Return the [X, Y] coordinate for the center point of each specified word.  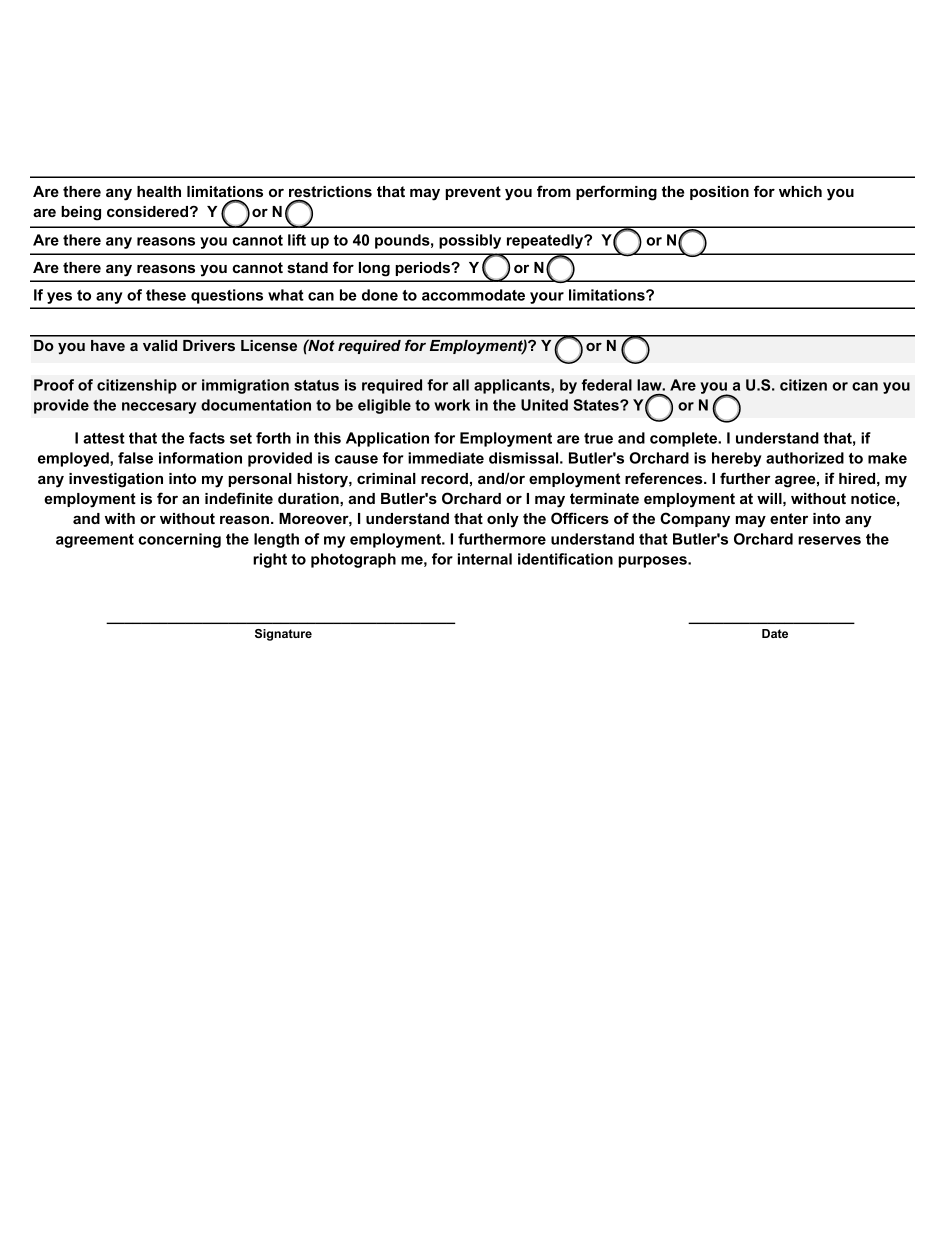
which [800, 191]
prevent [473, 193]
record [444, 478]
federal [607, 385]
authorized [805, 458]
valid [160, 345]
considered [149, 211]
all [461, 385]
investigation [116, 480]
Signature [283, 635]
